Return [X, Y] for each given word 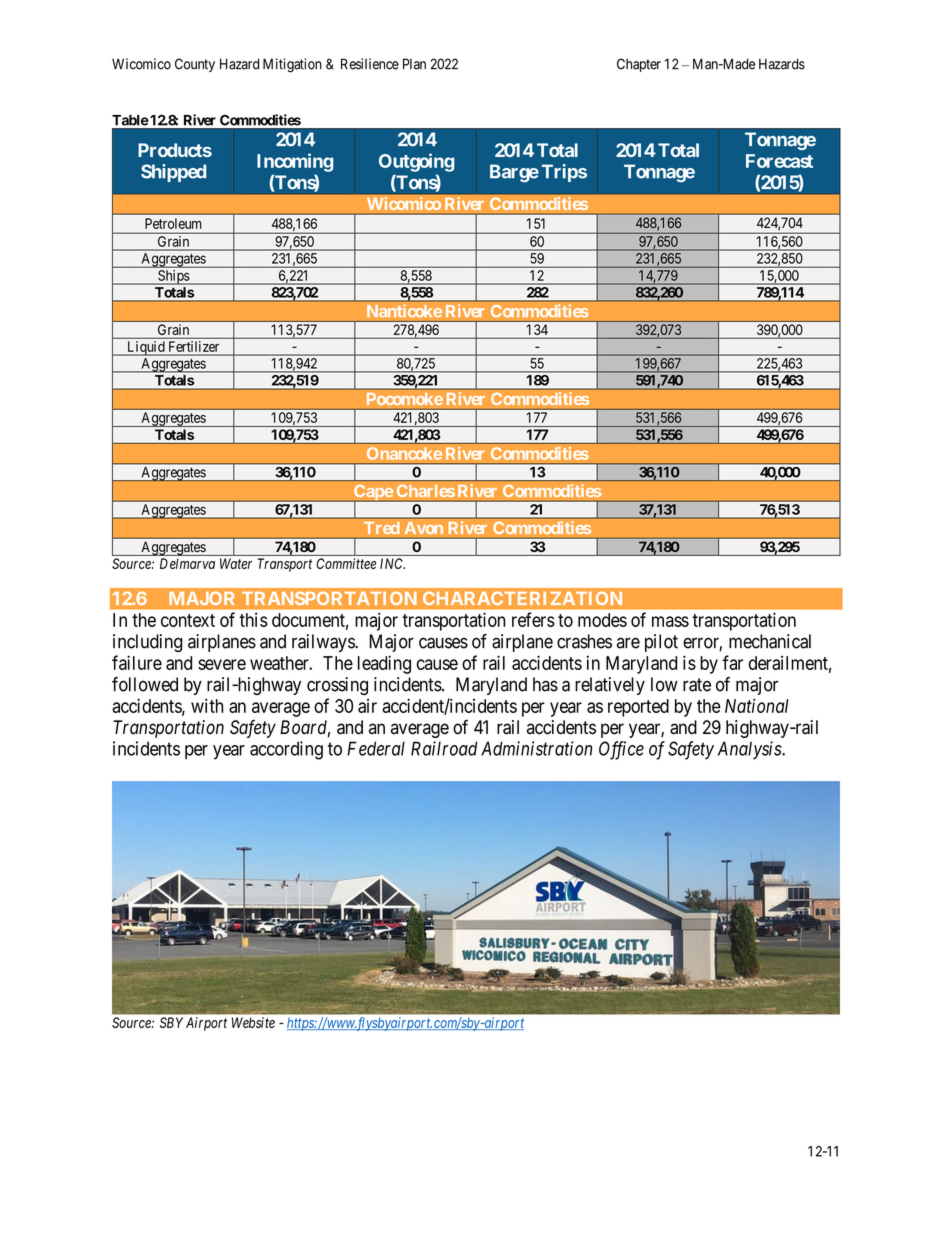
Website [253, 1022]
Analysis [750, 750]
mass [670, 621]
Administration [536, 748]
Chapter [639, 65]
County [195, 65]
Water [236, 563]
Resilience [370, 64]
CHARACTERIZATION [522, 598]
